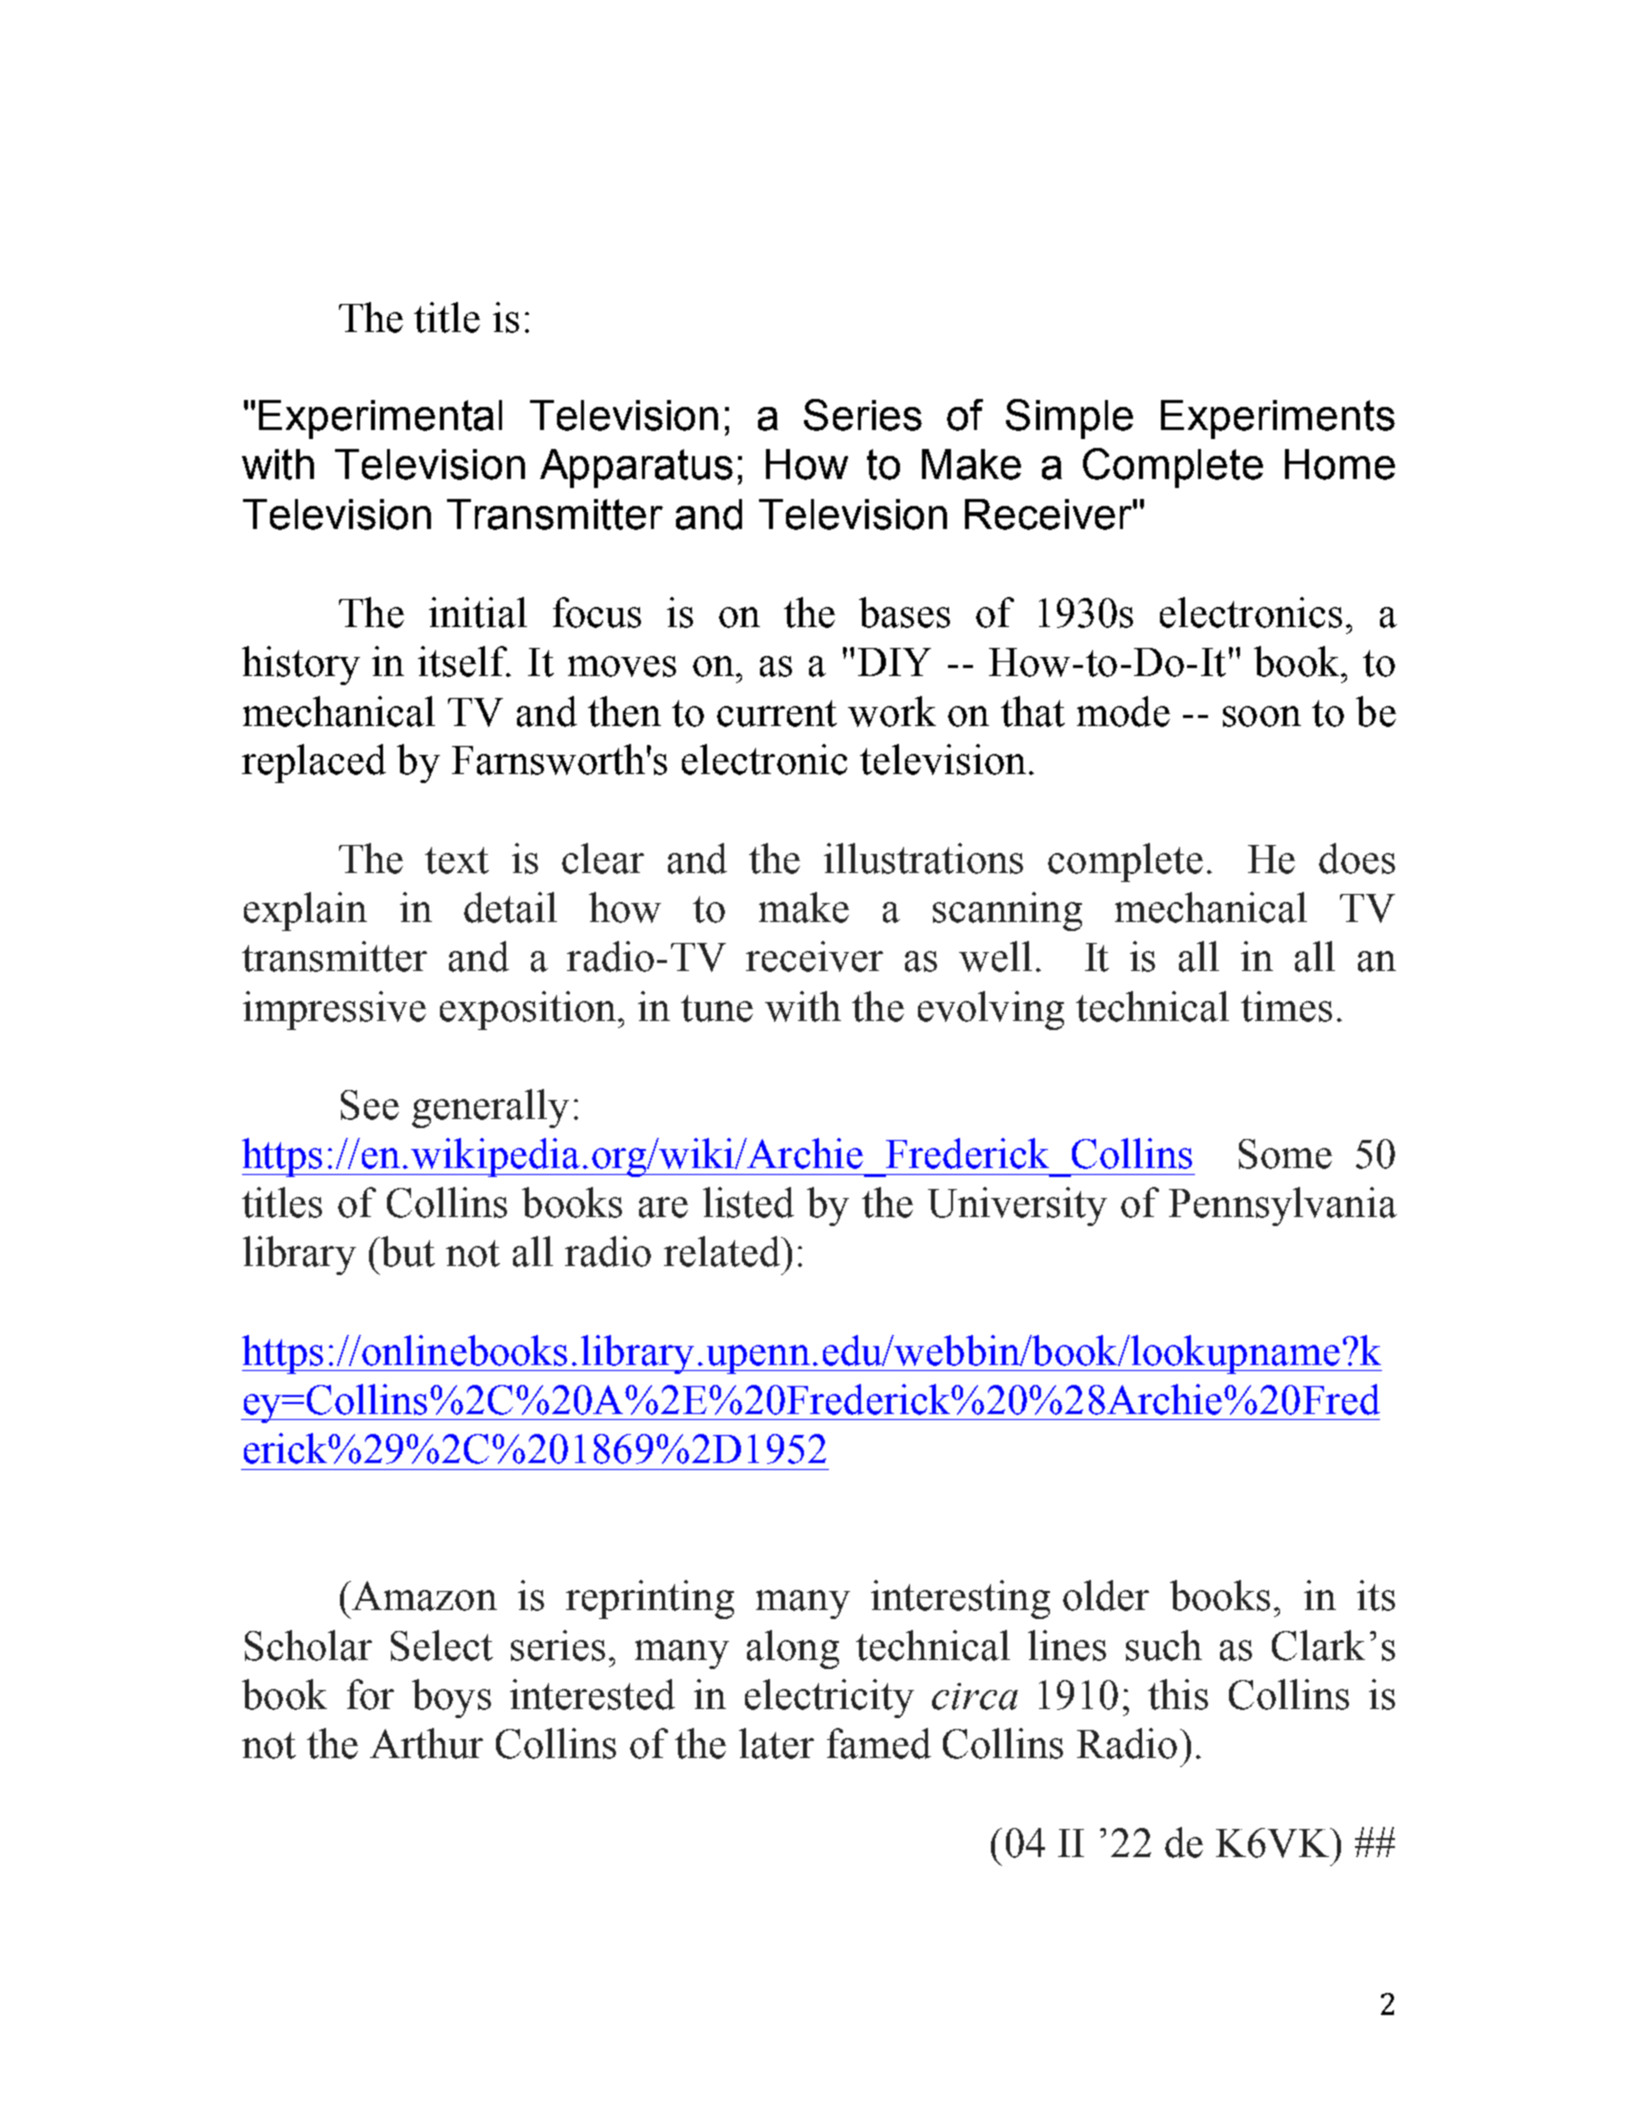  I want to click on Amazon, so click(423, 1596).
